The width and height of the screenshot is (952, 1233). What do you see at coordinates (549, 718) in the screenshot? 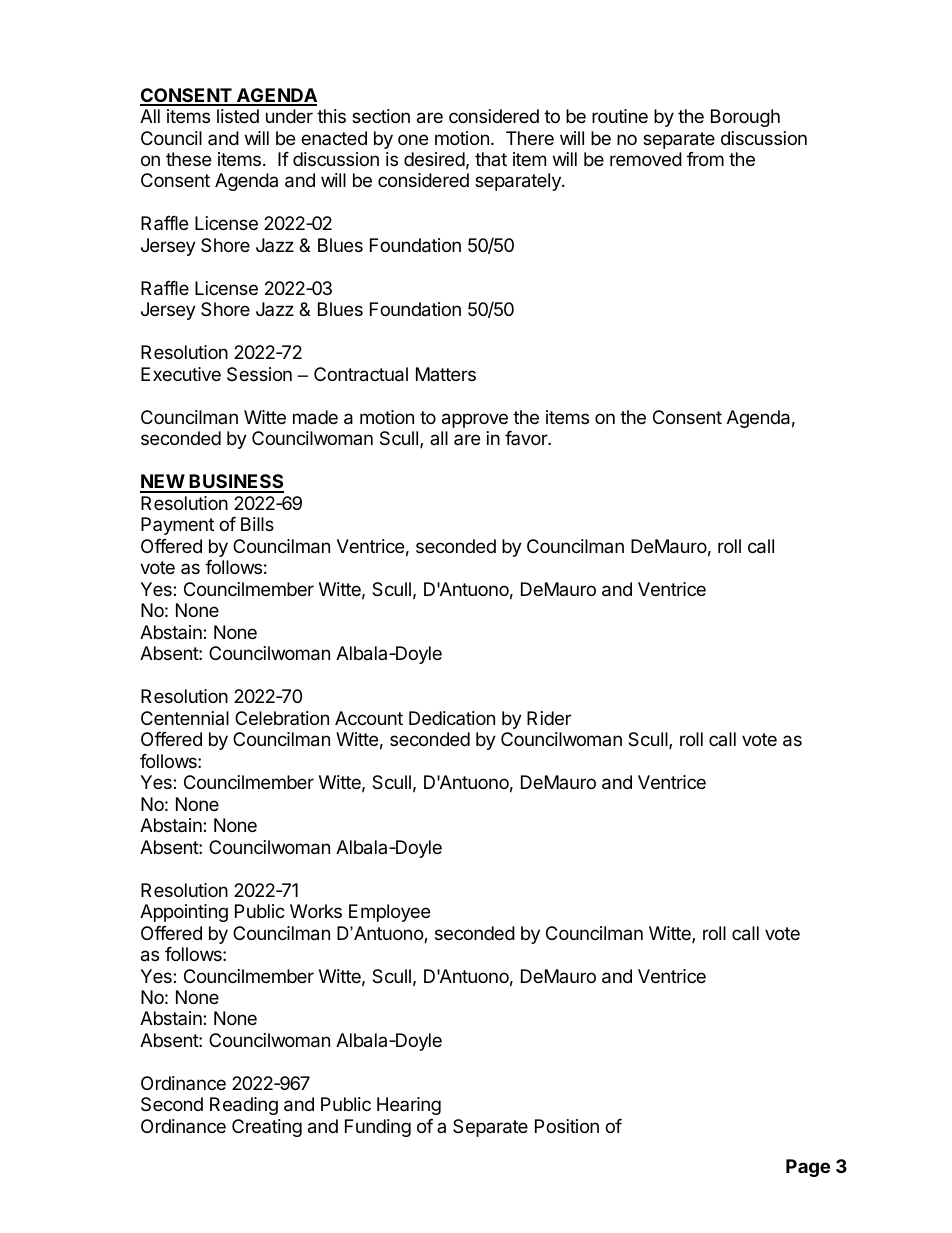
I see `Rider` at bounding box center [549, 718].
